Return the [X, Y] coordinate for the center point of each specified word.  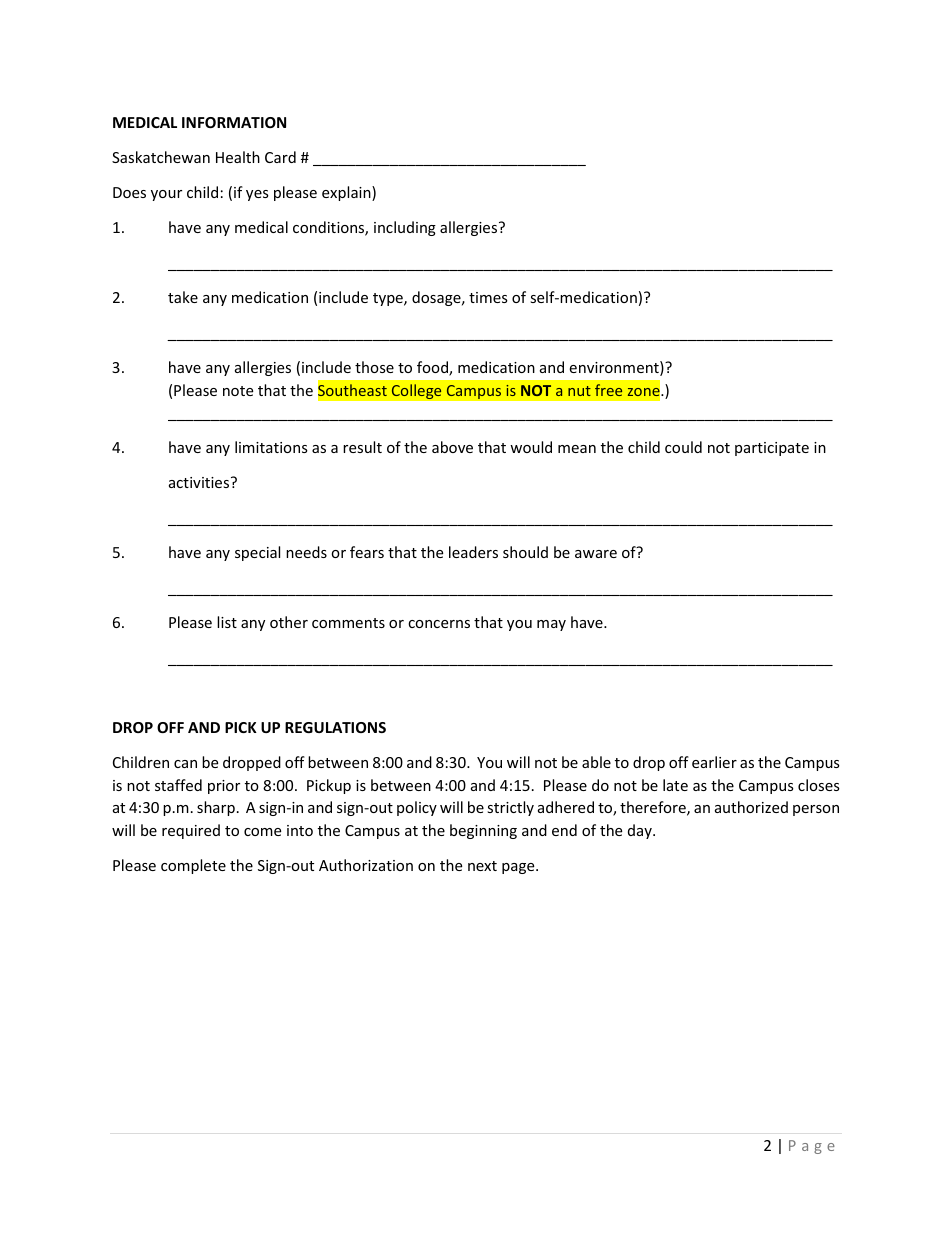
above [452, 447]
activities [200, 482]
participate [772, 449]
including [405, 228]
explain [347, 193]
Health [238, 157]
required [191, 831]
